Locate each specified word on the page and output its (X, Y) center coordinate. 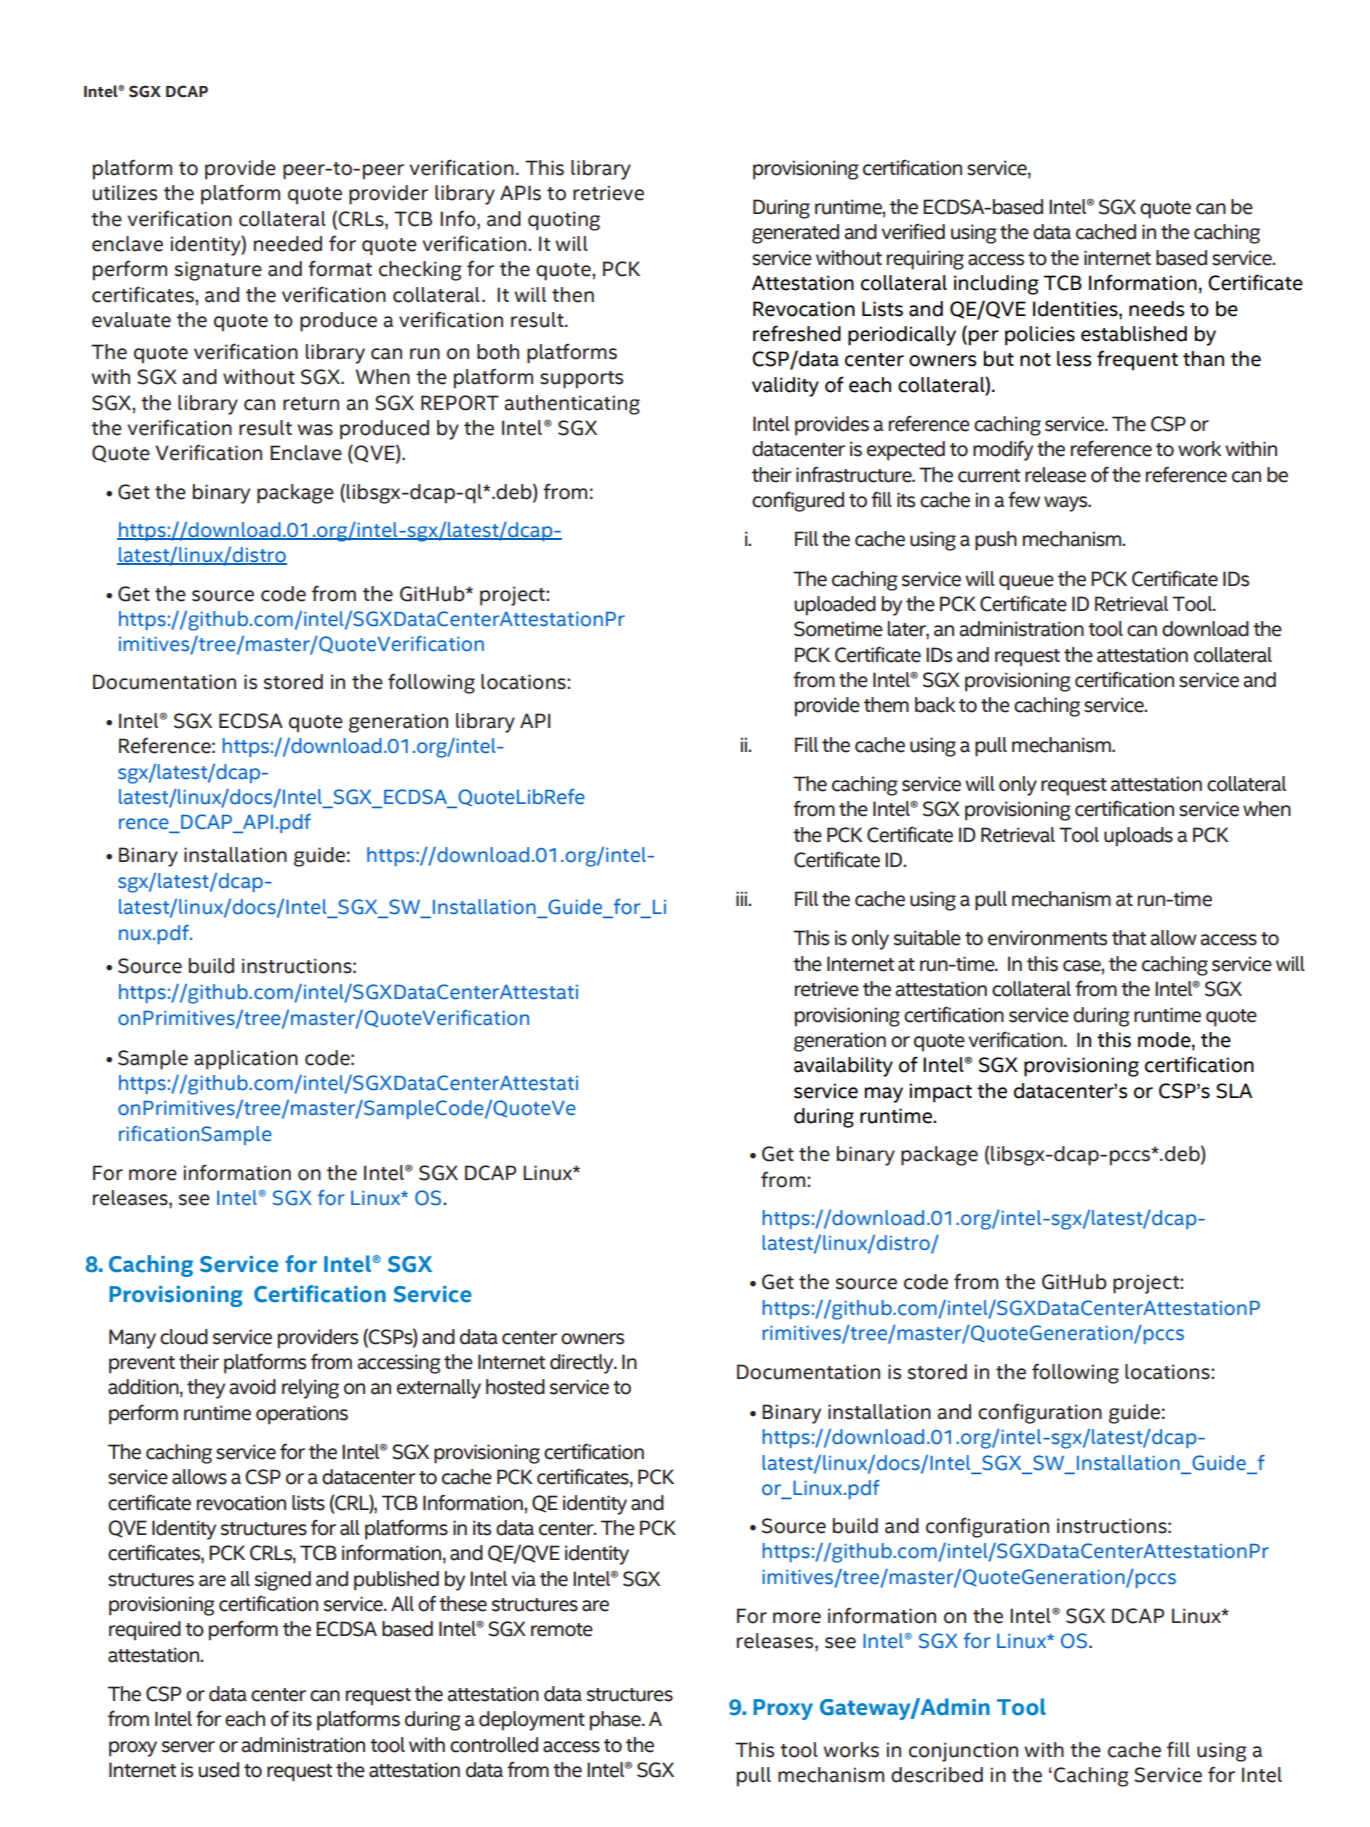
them (886, 705)
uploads (1138, 837)
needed (288, 244)
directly (583, 1364)
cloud (184, 1337)
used (218, 1770)
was (315, 430)
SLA (1234, 1091)
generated (795, 234)
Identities (1076, 309)
